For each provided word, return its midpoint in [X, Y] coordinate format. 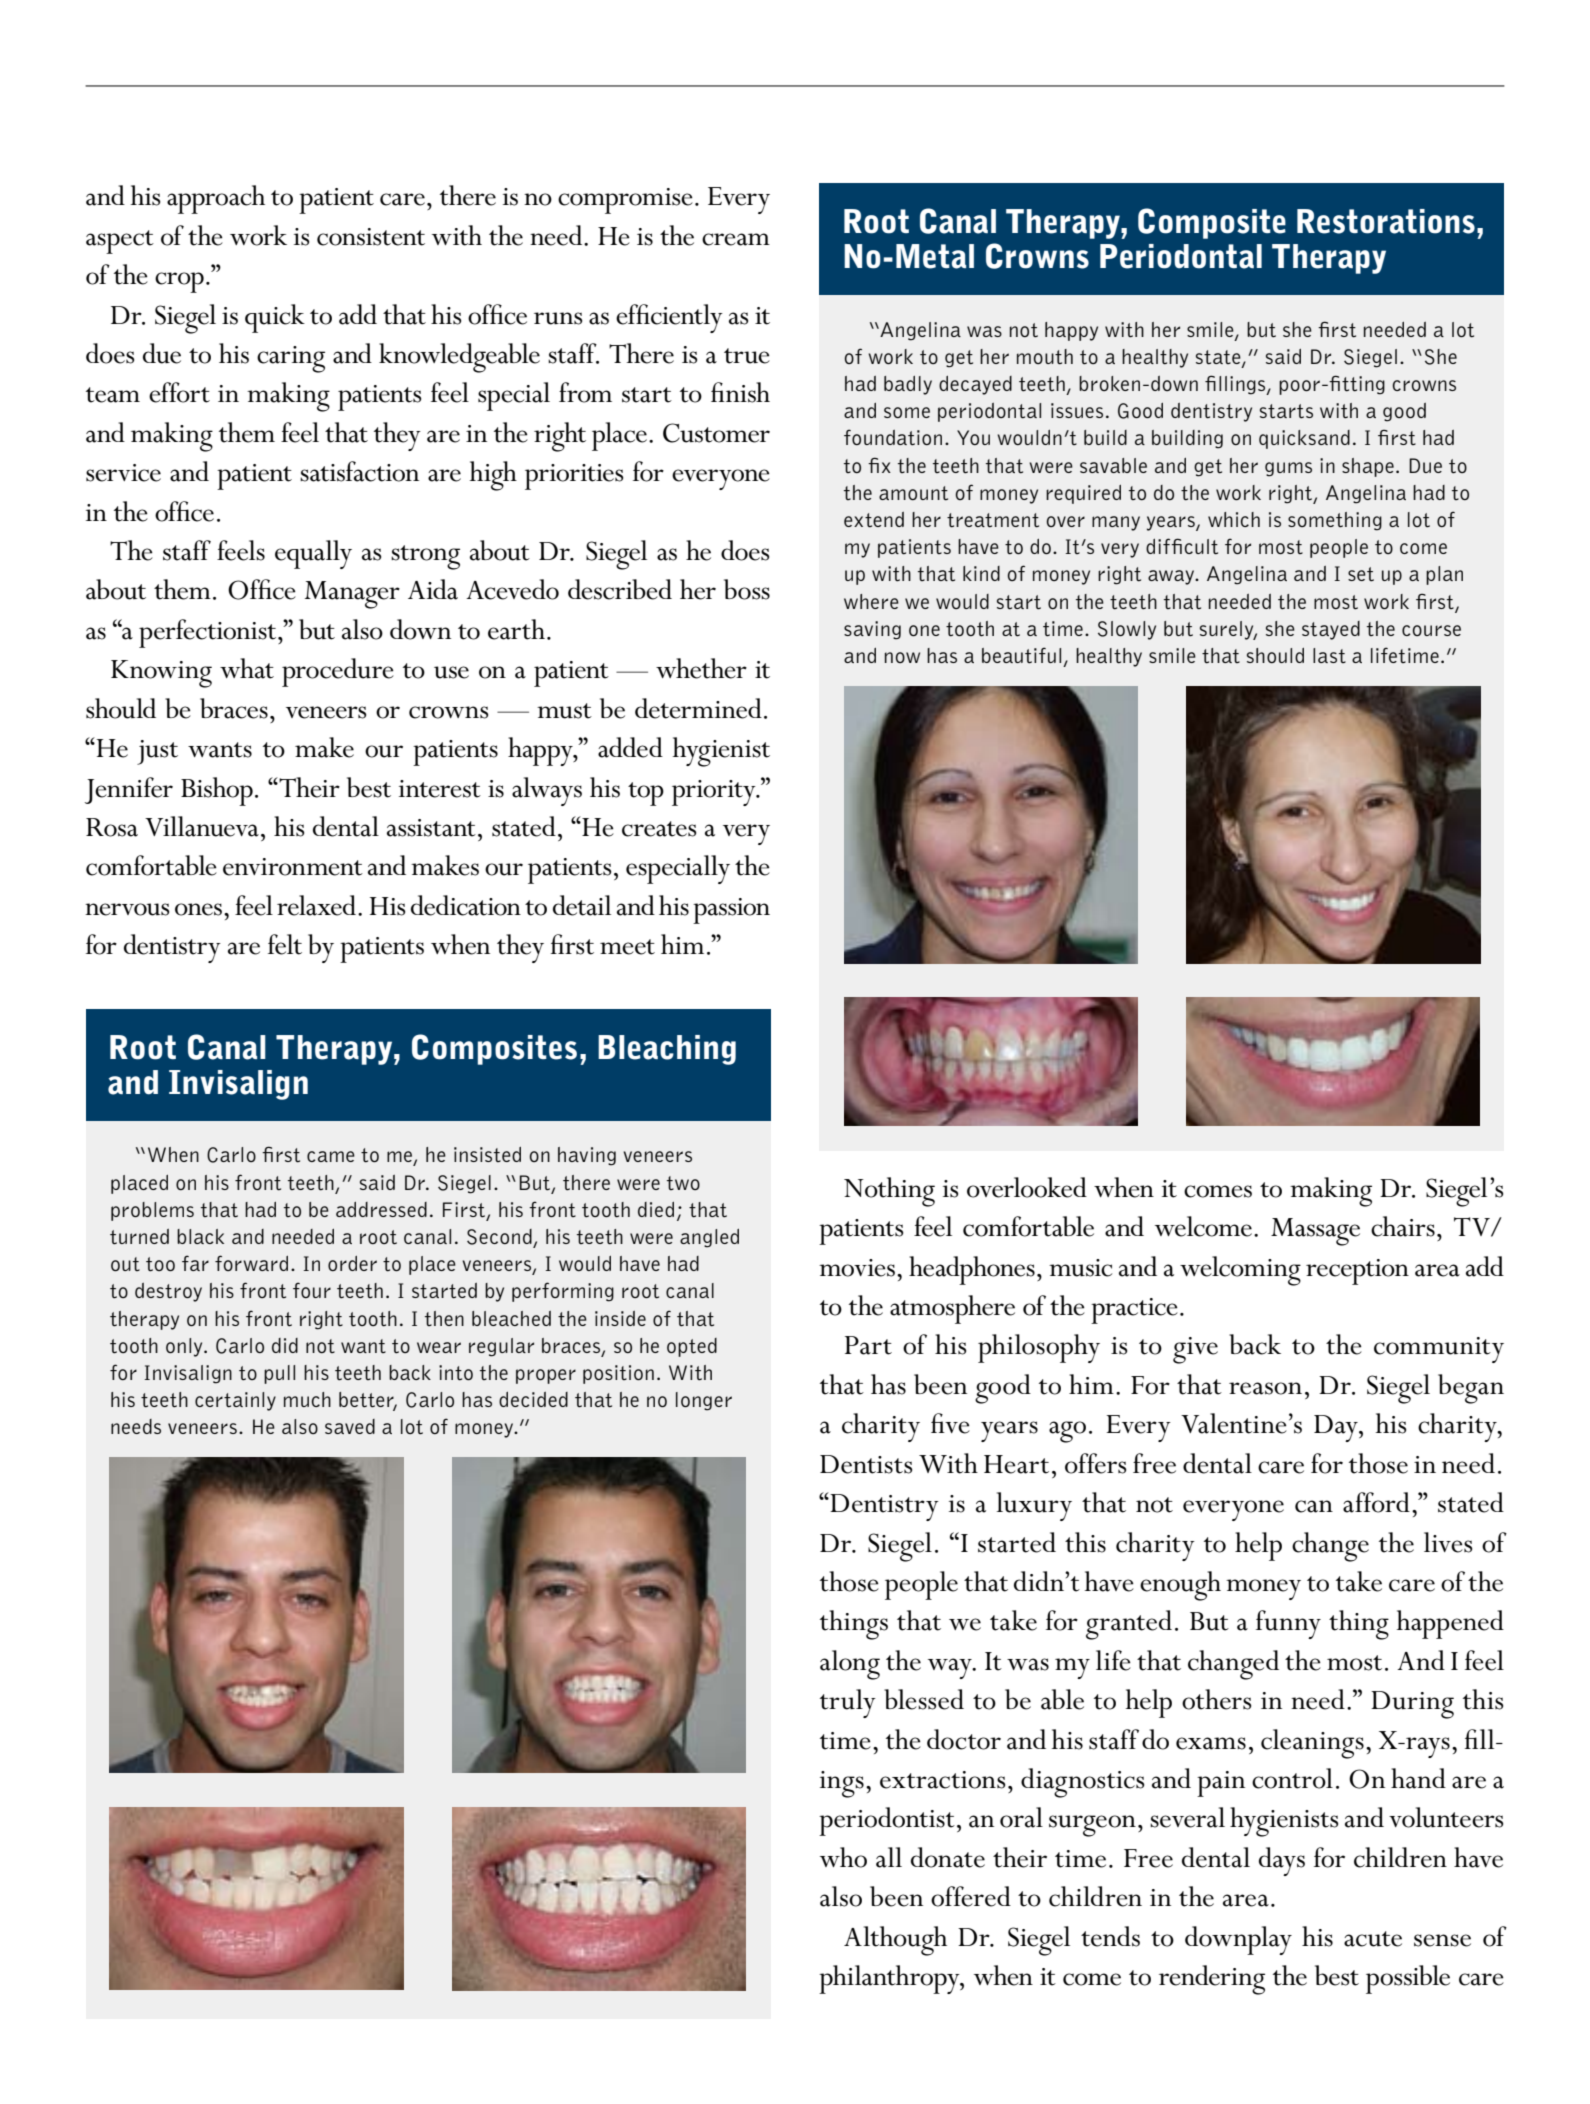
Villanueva [202, 826]
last [1329, 655]
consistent [371, 237]
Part [868, 1345]
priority [715, 793]
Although [895, 1941]
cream [736, 239]
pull [279, 1374]
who [843, 1857]
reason [1265, 1388]
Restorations [1386, 221]
